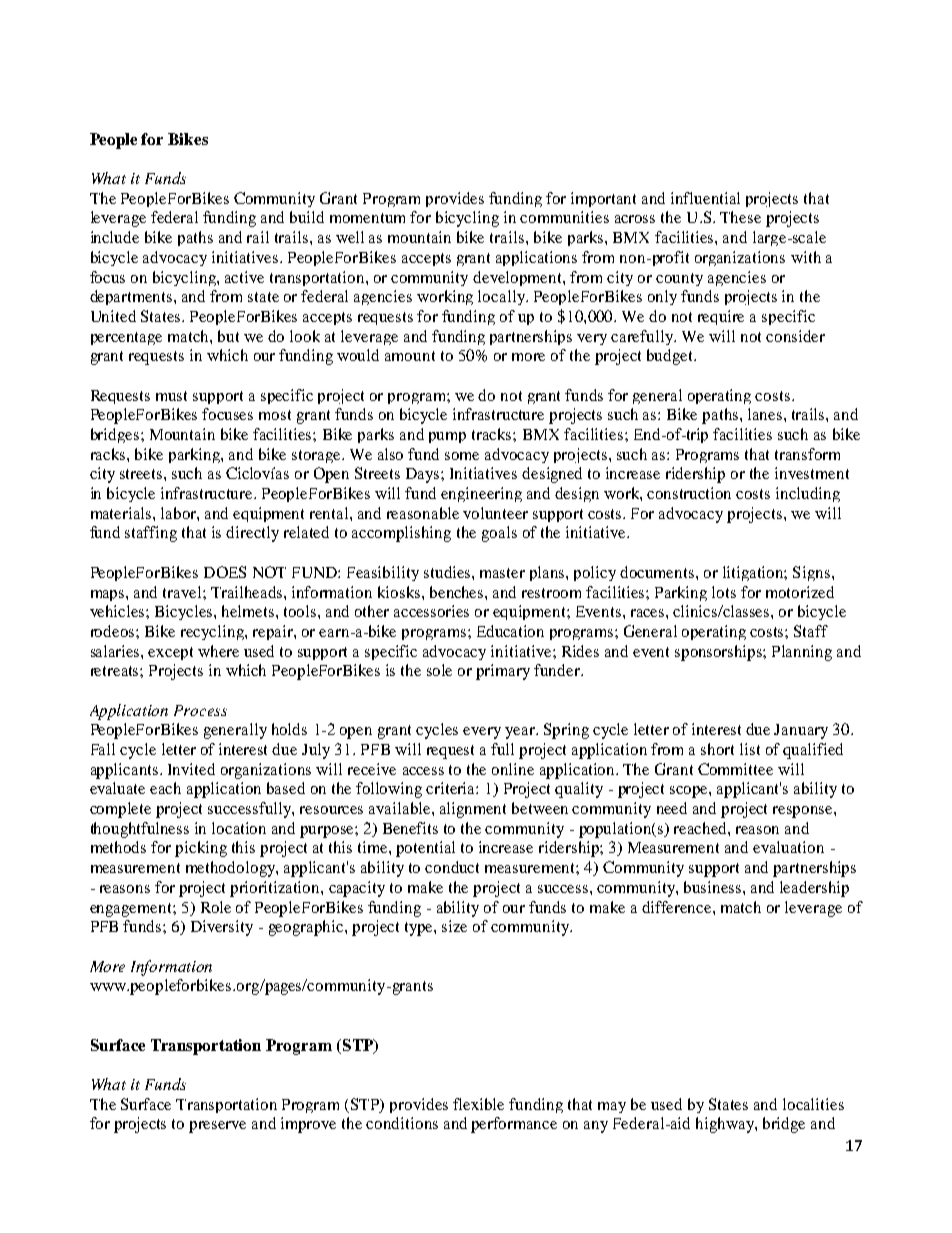 The height and width of the document is (1233, 952). What do you see at coordinates (447, 437) in the document?
I see `pump` at bounding box center [447, 437].
